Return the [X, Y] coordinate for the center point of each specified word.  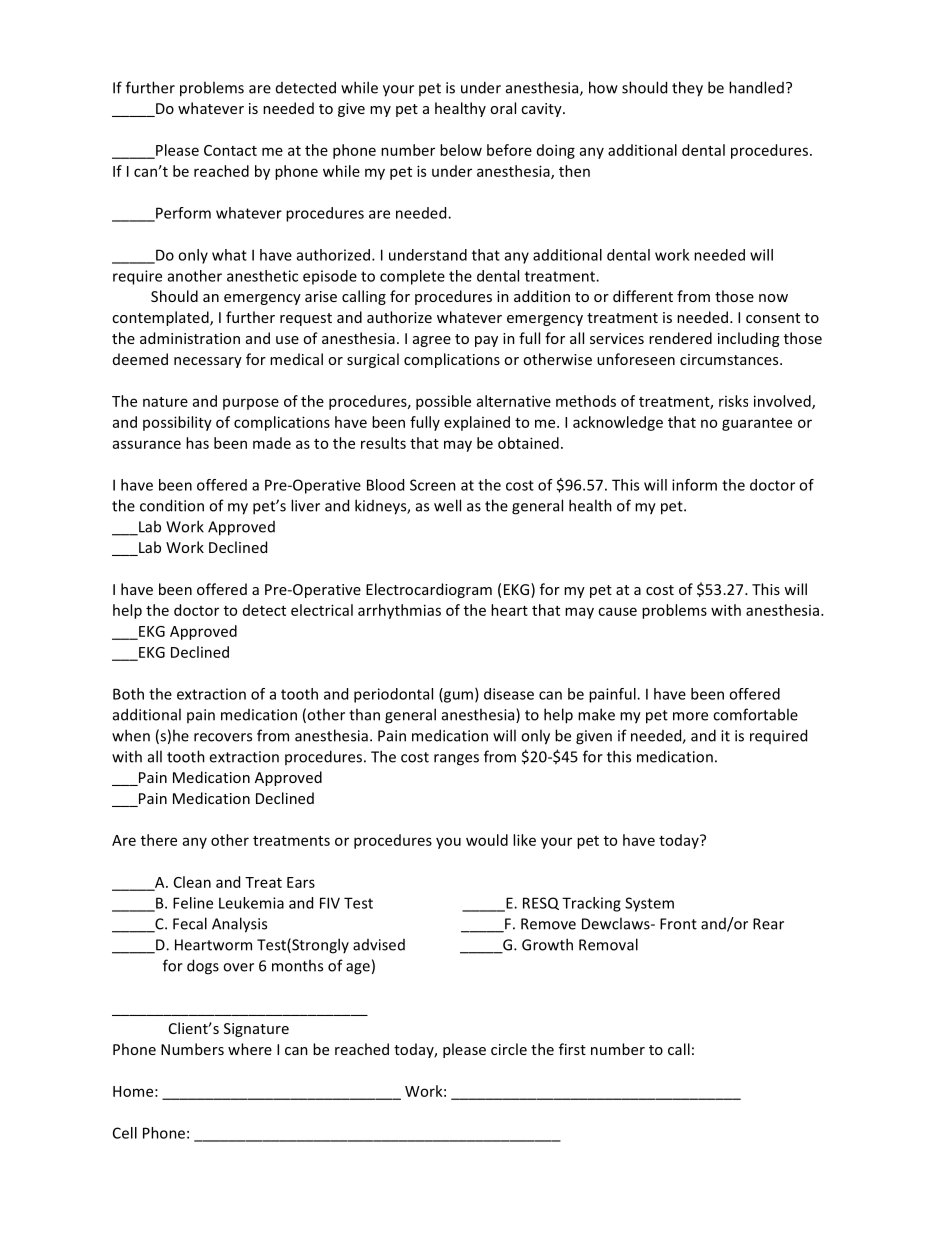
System [649, 904]
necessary [208, 362]
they [687, 89]
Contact [230, 150]
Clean [192, 882]
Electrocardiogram [429, 590]
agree [432, 341]
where [250, 1049]
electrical [322, 610]
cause [617, 611]
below [461, 150]
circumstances [730, 359]
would [487, 840]
